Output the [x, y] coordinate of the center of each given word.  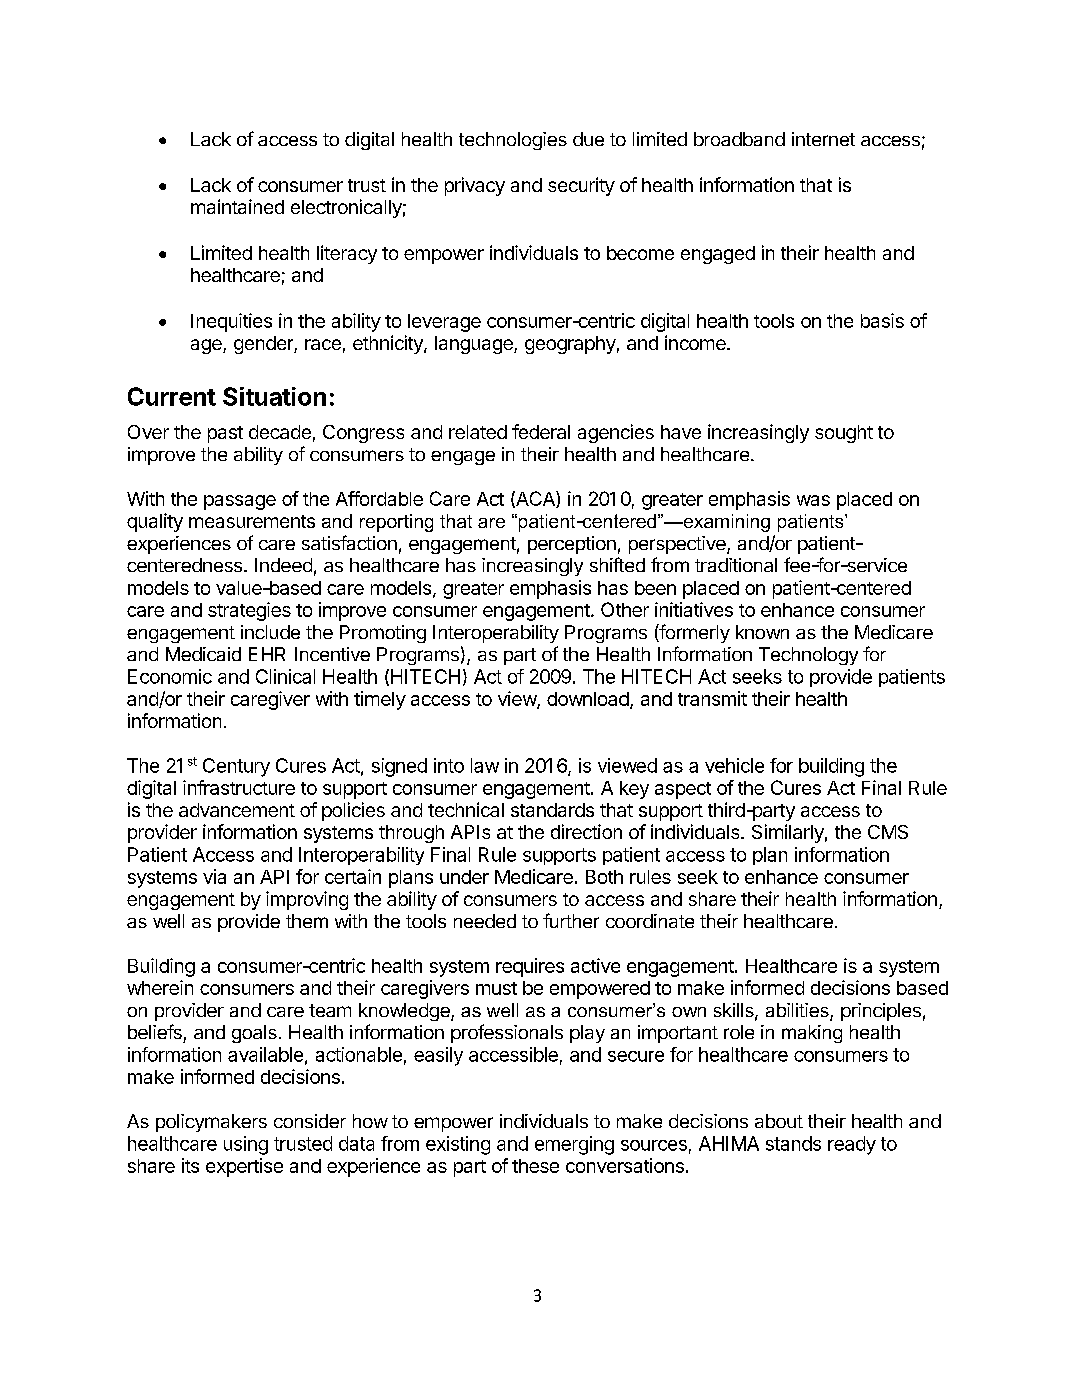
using [246, 1145]
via [214, 876]
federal [541, 431]
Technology [808, 656]
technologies [513, 141]
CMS [888, 832]
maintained [237, 206]
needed [485, 921]
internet [823, 139]
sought [844, 434]
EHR [267, 654]
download [588, 699]
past [225, 434]
